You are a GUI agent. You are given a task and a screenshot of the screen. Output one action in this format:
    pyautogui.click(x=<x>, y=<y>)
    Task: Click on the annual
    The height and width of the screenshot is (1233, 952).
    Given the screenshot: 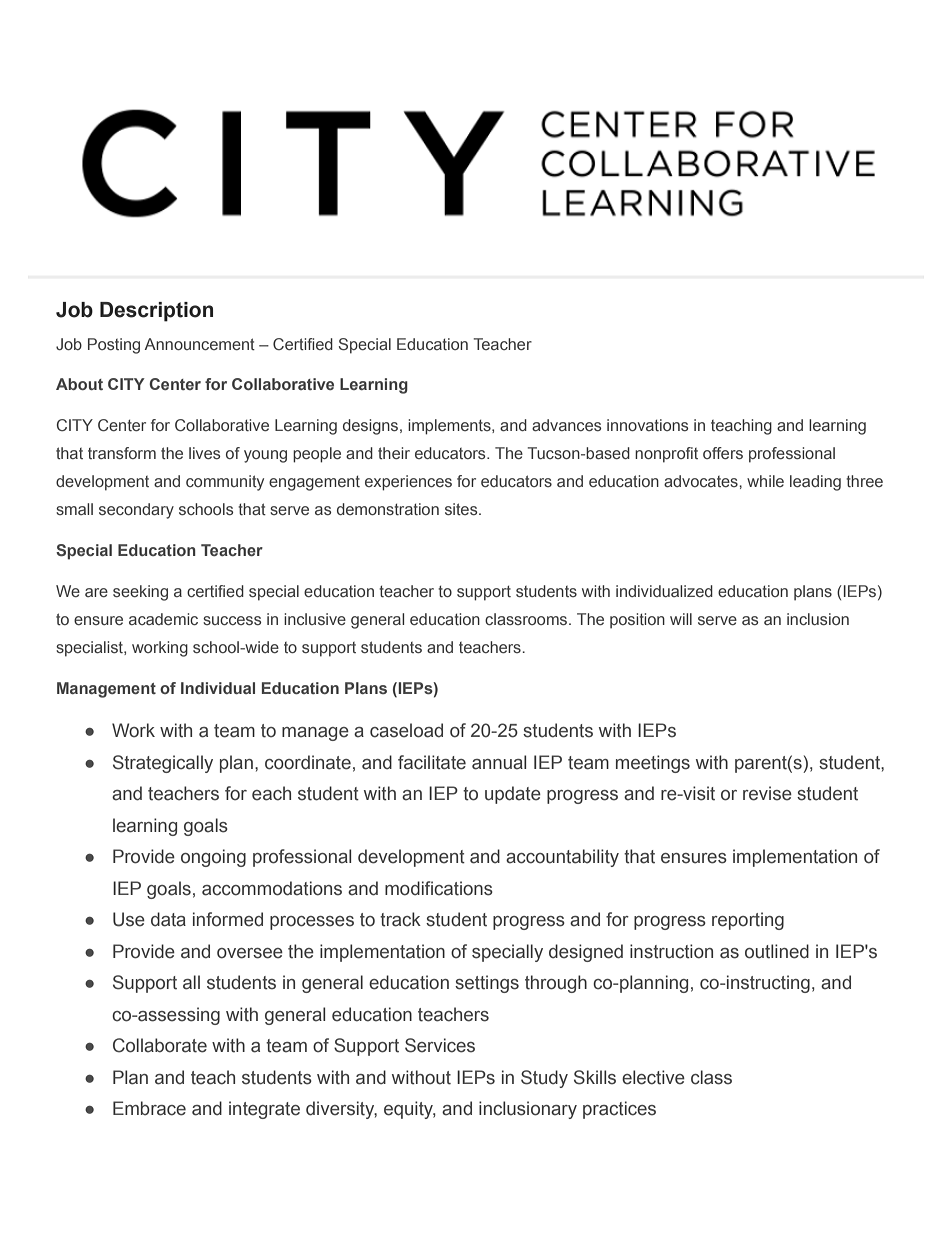 What is the action you would take?
    pyautogui.click(x=499, y=762)
